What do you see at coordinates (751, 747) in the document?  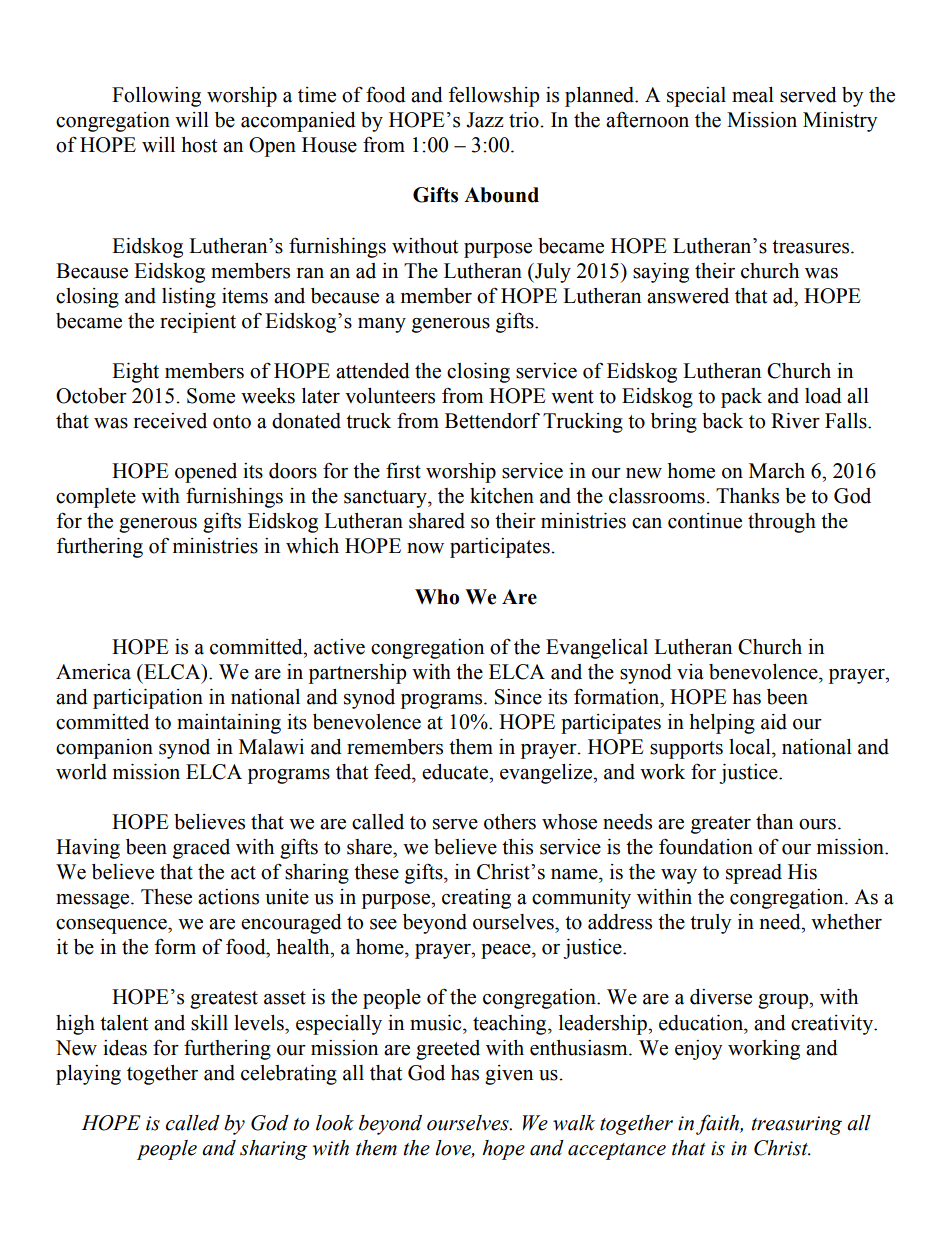 I see `local` at bounding box center [751, 747].
